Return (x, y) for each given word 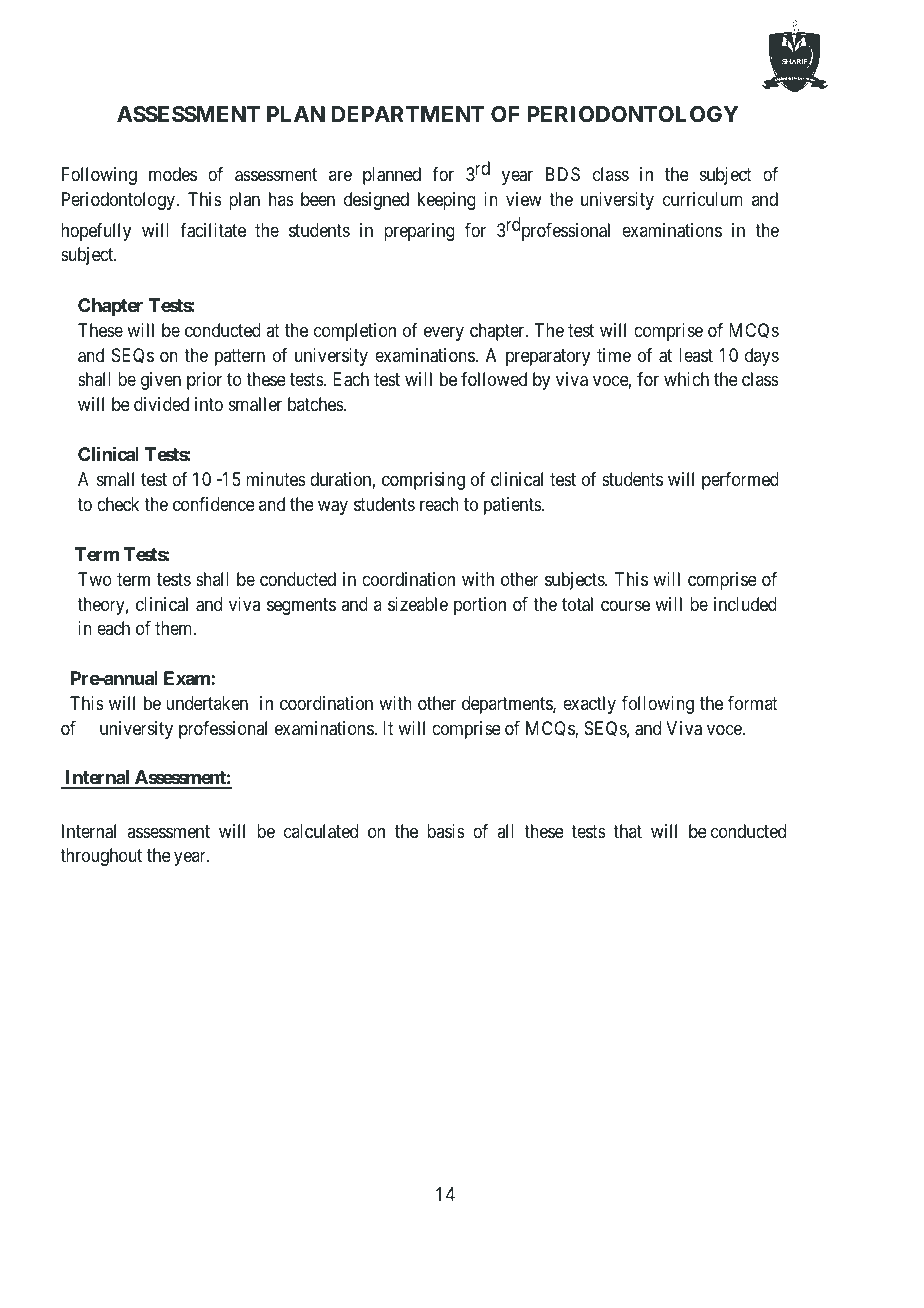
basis (446, 831)
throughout (101, 857)
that (627, 831)
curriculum (703, 199)
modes (173, 174)
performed (740, 481)
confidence (214, 504)
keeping (447, 201)
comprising (423, 481)
